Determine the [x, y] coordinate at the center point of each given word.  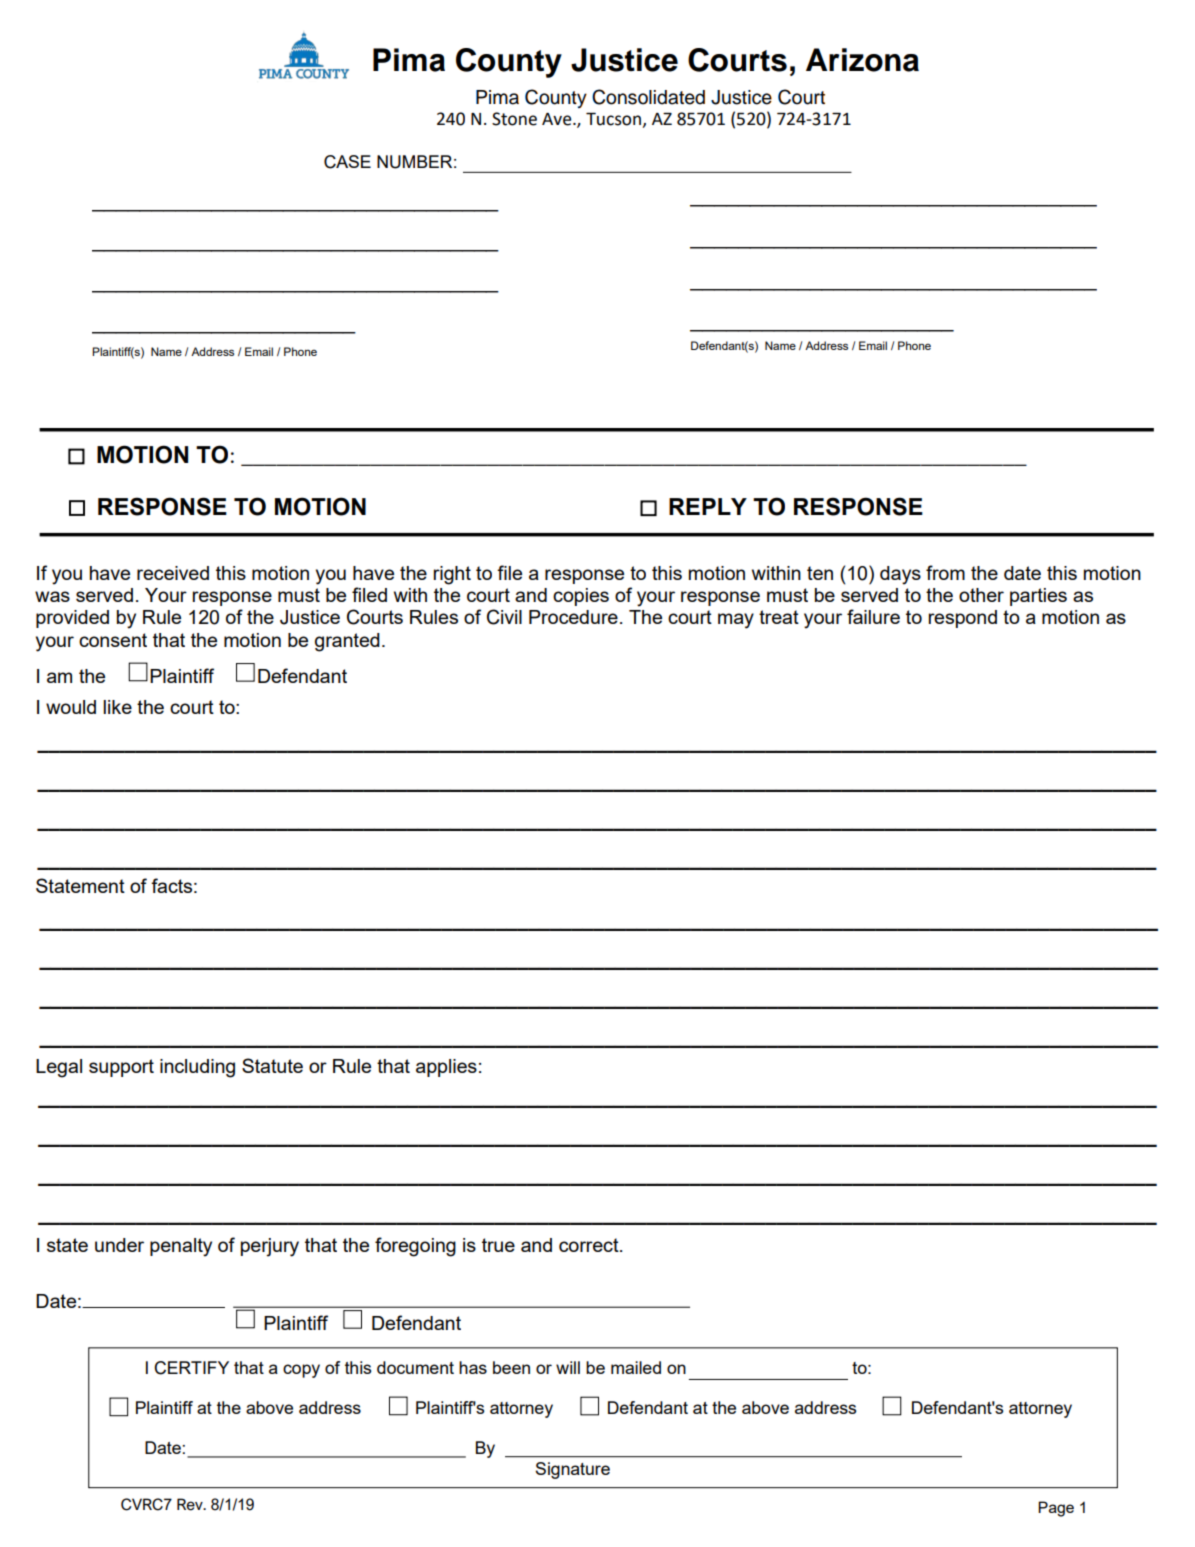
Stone [514, 119]
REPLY [708, 506]
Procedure [573, 617]
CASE [347, 162]
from [945, 572]
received [173, 573]
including [197, 1068]
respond [963, 619]
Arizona [862, 60]
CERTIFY [191, 1368]
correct [590, 1245]
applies [446, 1068]
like [117, 707]
